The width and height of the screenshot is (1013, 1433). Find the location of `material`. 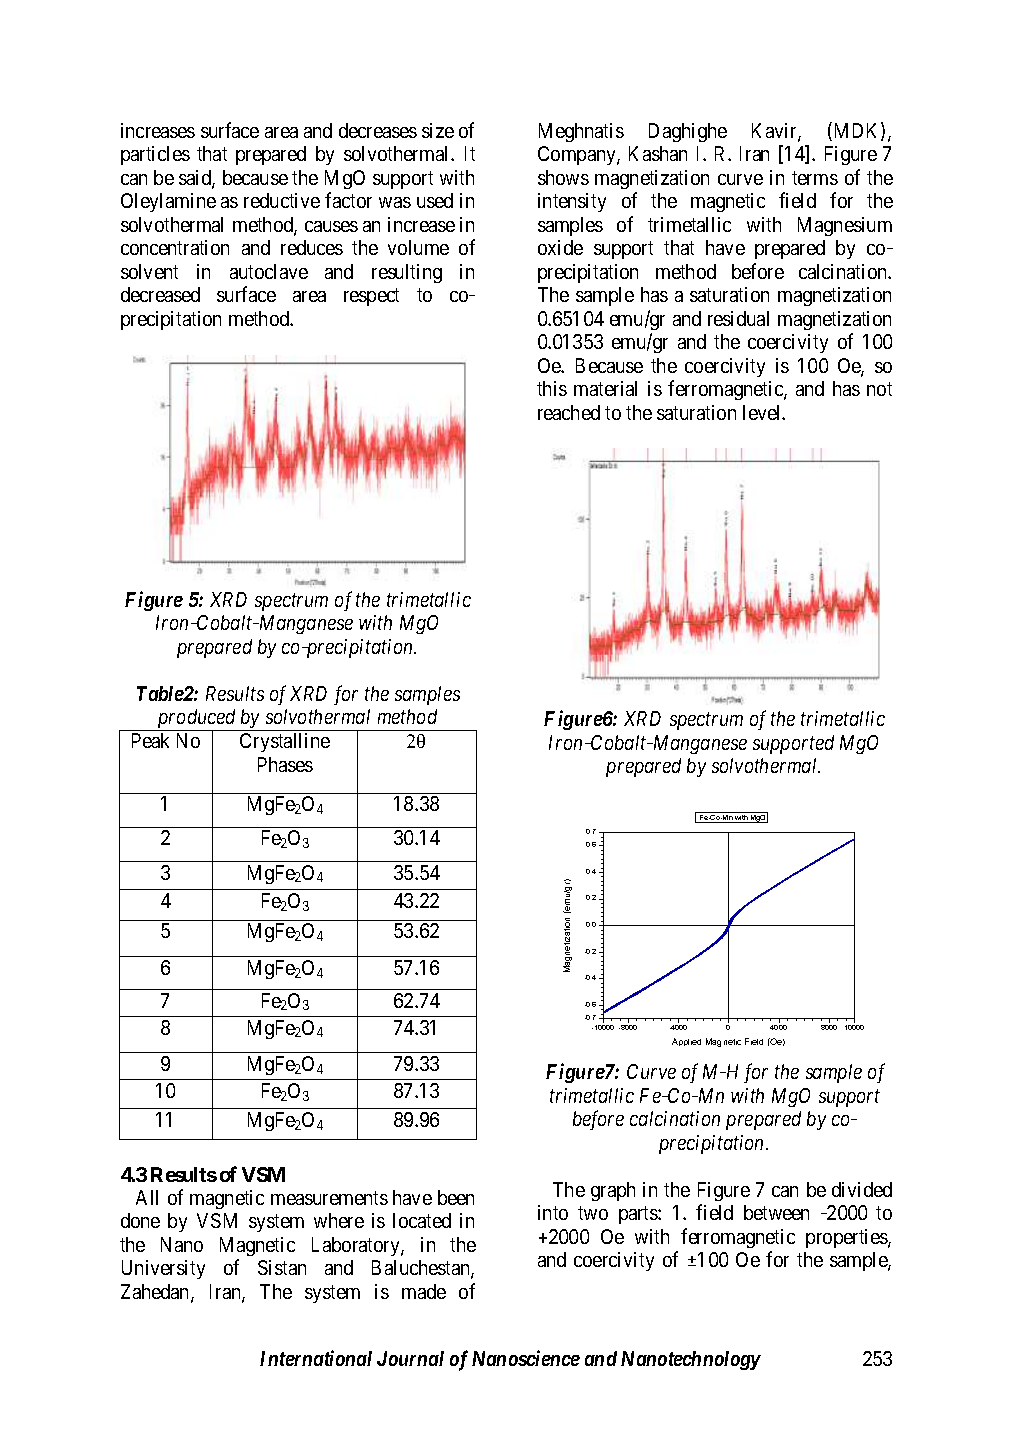

material is located at coordinates (605, 388).
